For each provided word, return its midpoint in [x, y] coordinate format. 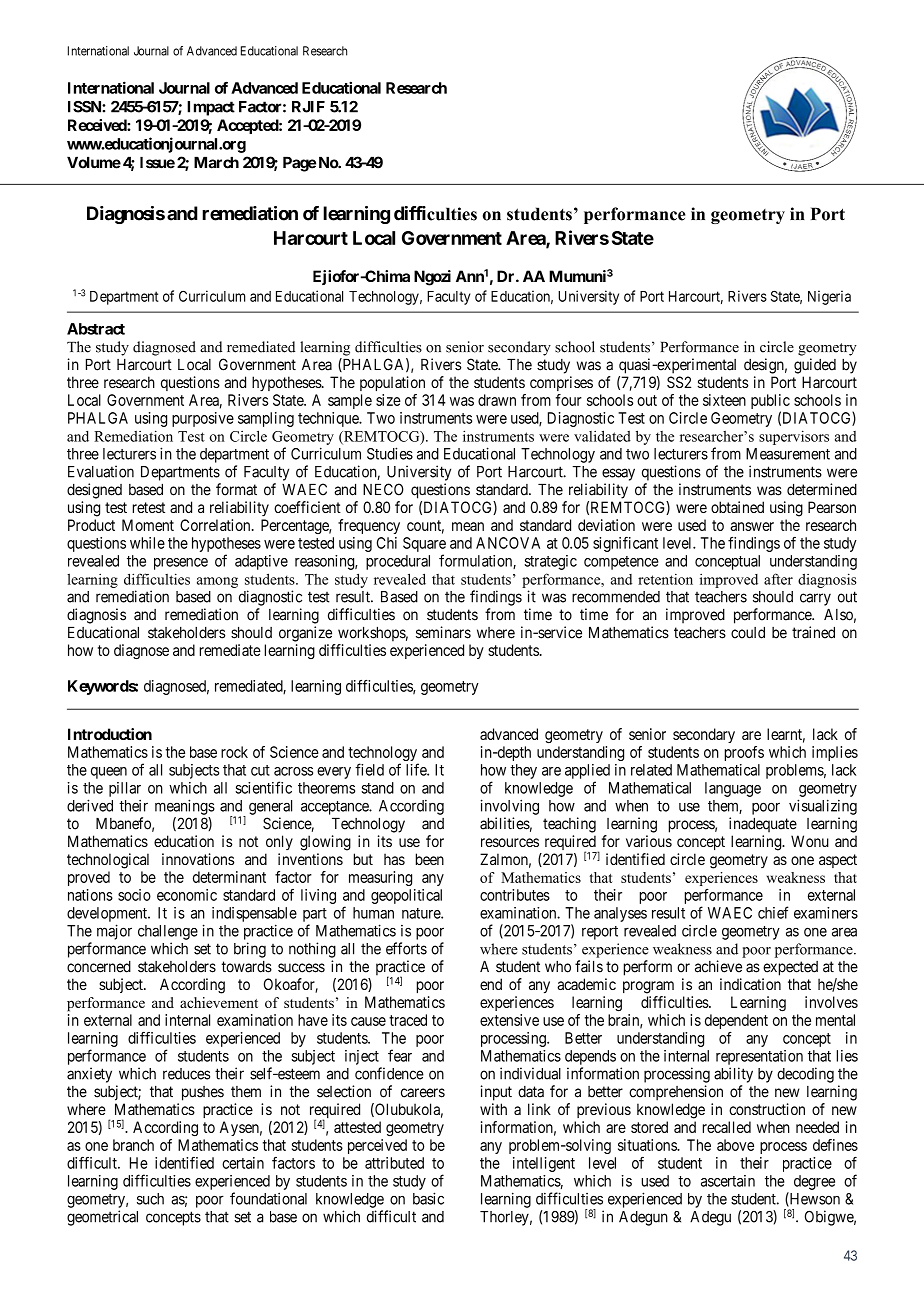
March [216, 162]
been [430, 859]
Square [424, 544]
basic [428, 1198]
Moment [148, 525]
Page [299, 164]
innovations [198, 859]
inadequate [763, 825]
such [150, 1199]
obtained [737, 507]
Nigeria [829, 297]
